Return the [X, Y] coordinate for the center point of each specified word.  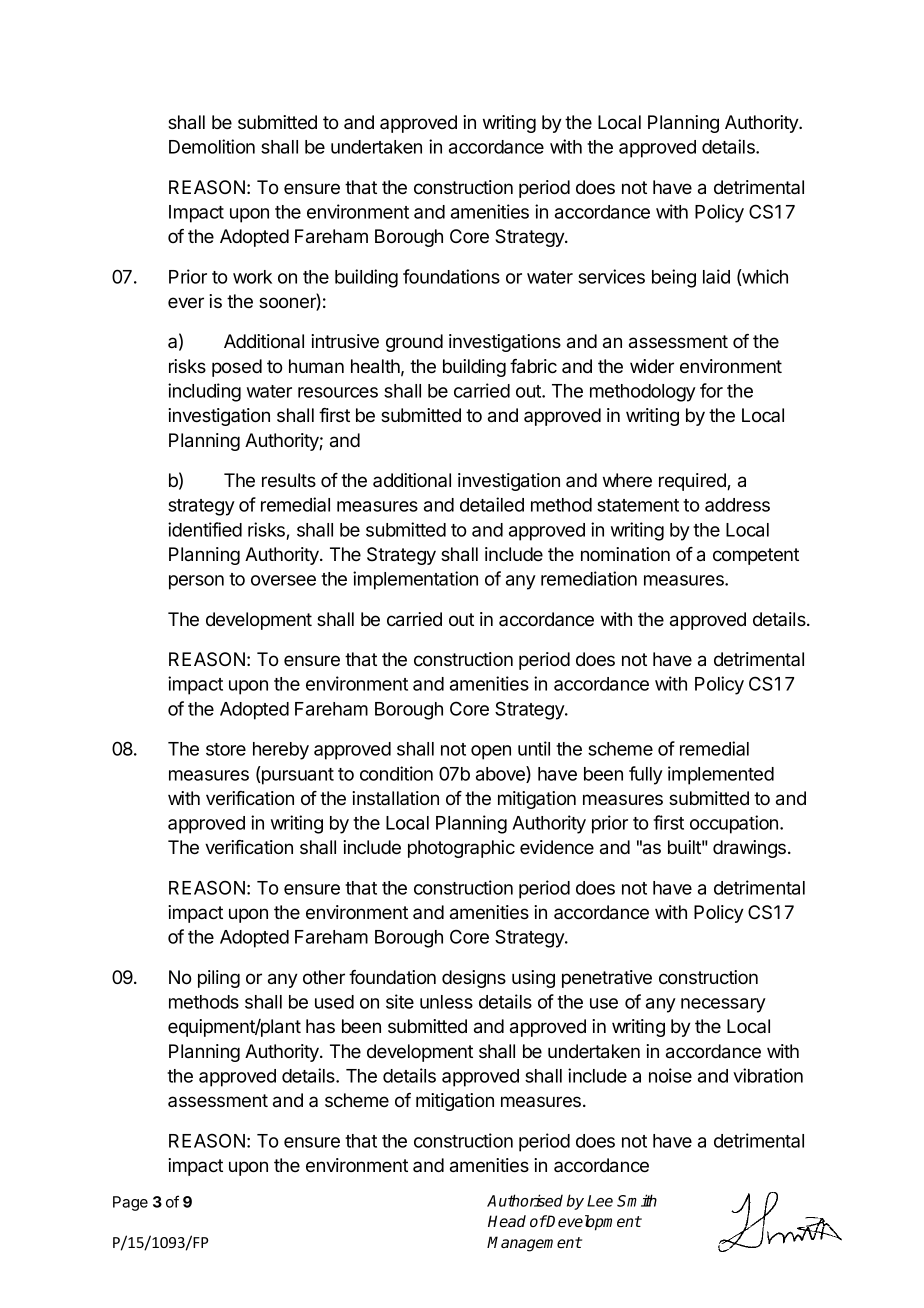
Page [130, 1203]
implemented [721, 775]
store [226, 749]
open [491, 752]
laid [716, 276]
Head [507, 1221]
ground [414, 343]
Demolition [212, 146]
